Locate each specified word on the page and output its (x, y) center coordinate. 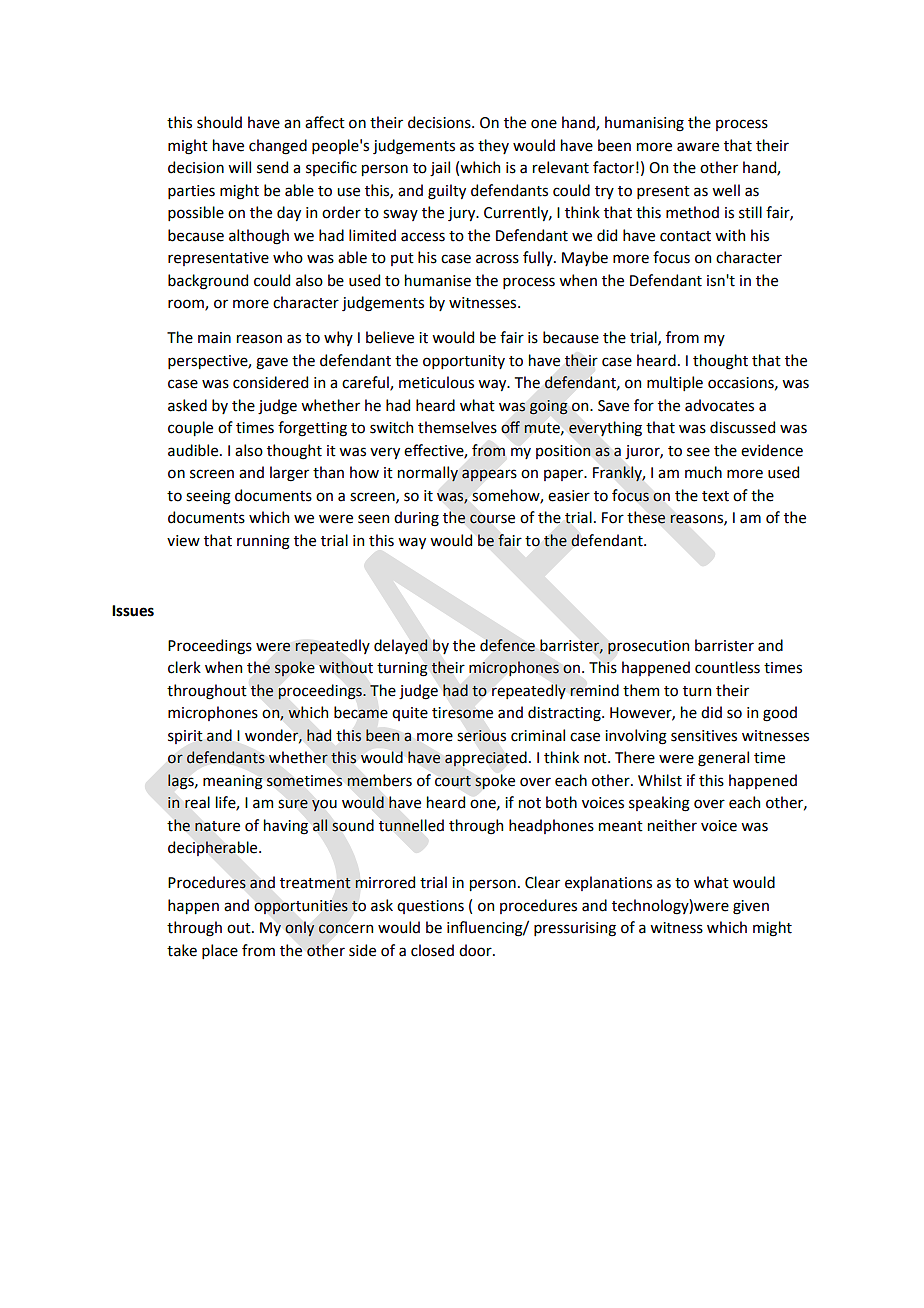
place (220, 951)
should (219, 122)
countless (727, 667)
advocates (719, 405)
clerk (184, 667)
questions (430, 907)
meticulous (436, 382)
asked (187, 405)
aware (698, 147)
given (751, 907)
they (493, 146)
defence (507, 645)
